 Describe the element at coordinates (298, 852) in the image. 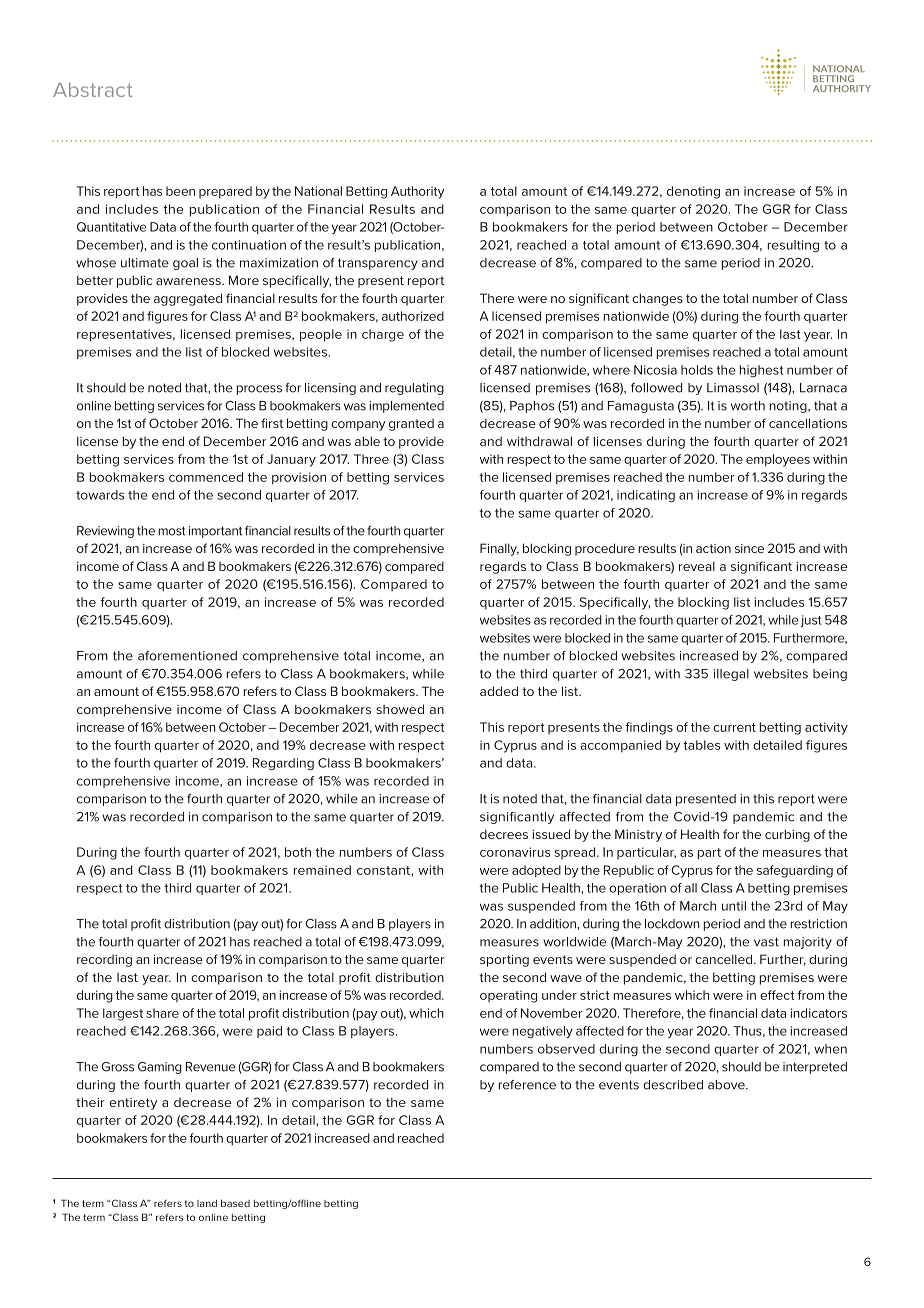

I see `both` at that location.
